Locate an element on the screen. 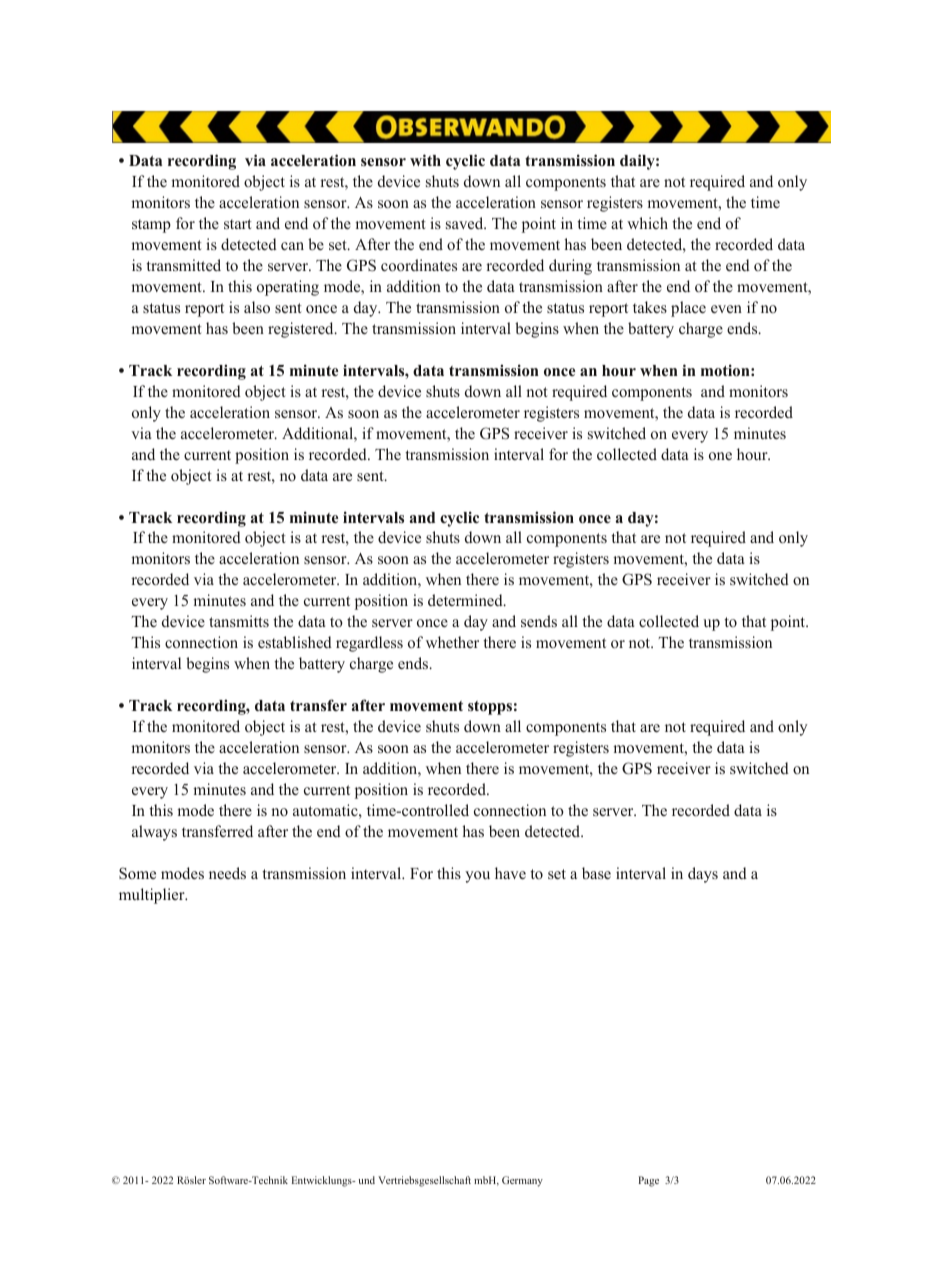  determined is located at coordinates (466, 600).
